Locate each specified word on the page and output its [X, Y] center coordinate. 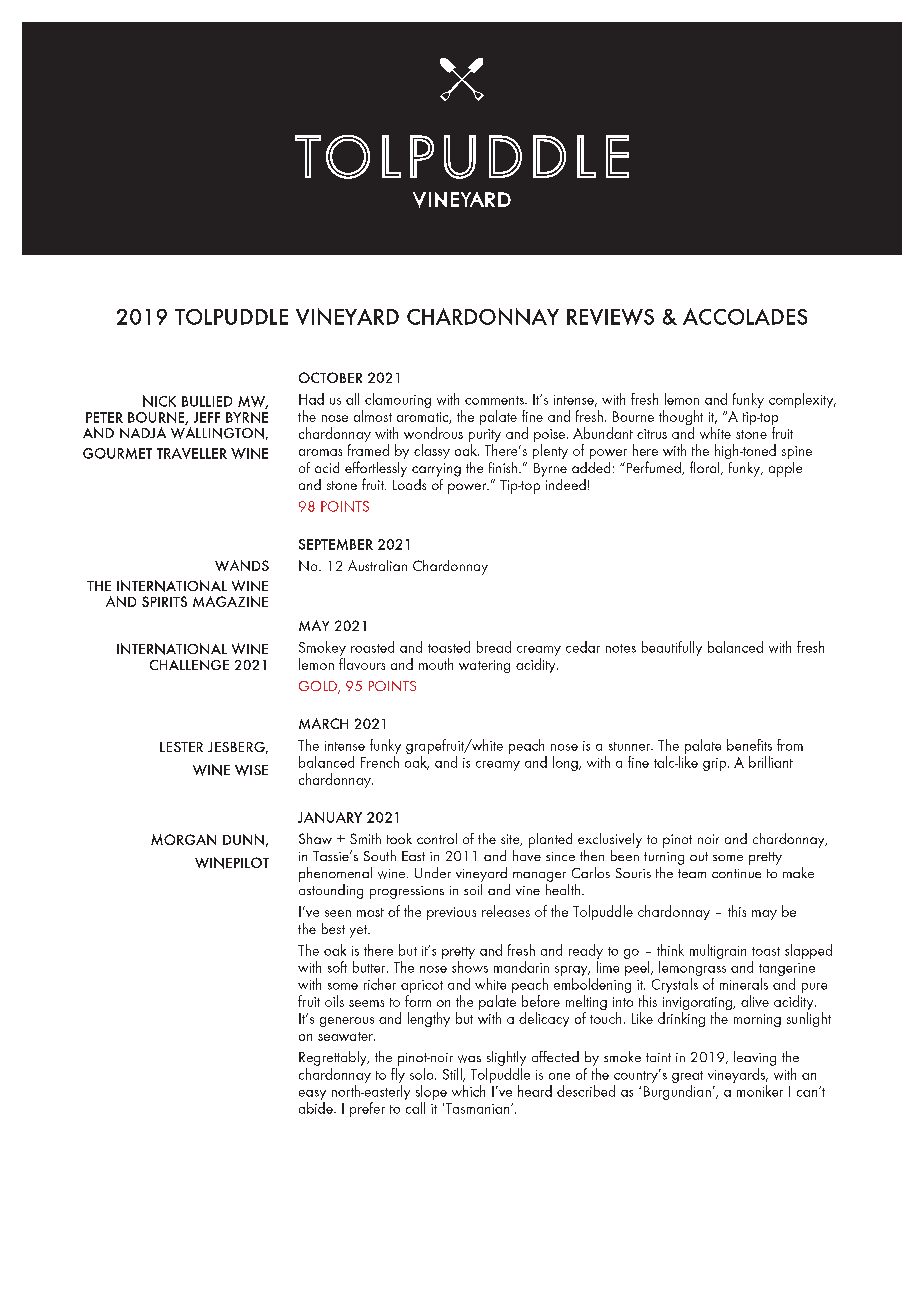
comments [495, 400]
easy [312, 1096]
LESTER [181, 747]
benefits [749, 745]
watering [484, 666]
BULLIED [207, 401]
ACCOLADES [745, 316]
